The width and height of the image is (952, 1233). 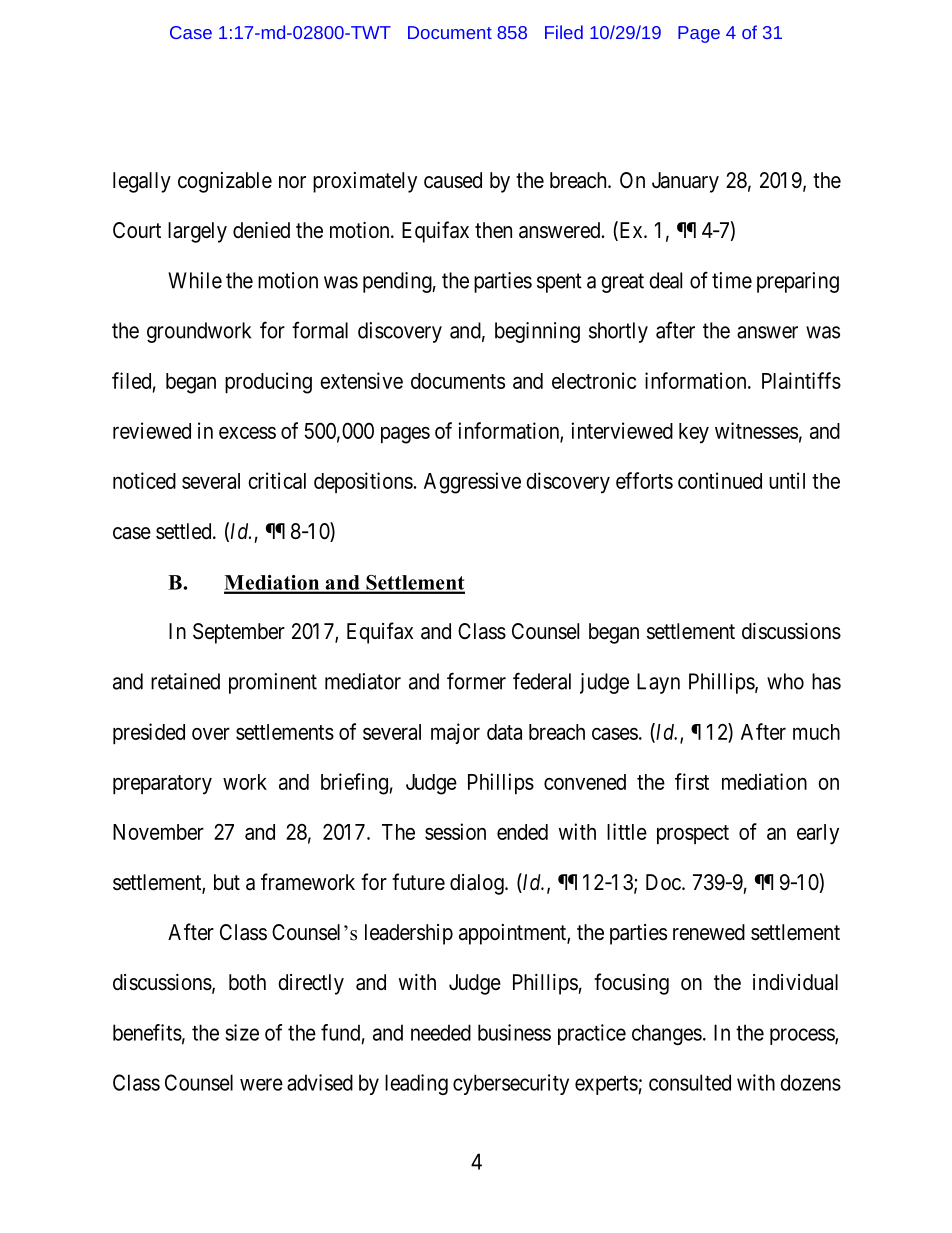 What do you see at coordinates (511, 1084) in the image?
I see `cybersecurity` at bounding box center [511, 1084].
